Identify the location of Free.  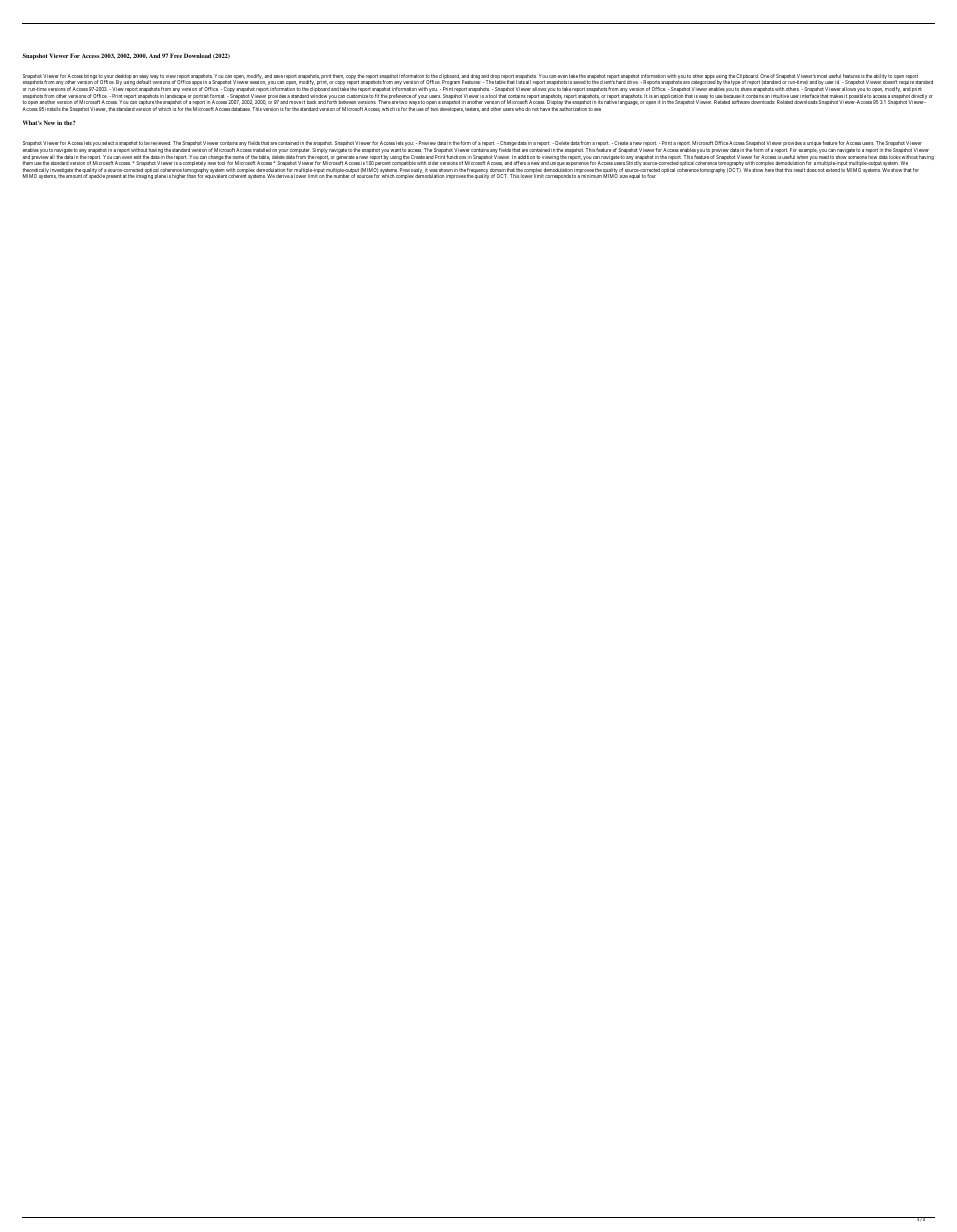
(176, 55).
